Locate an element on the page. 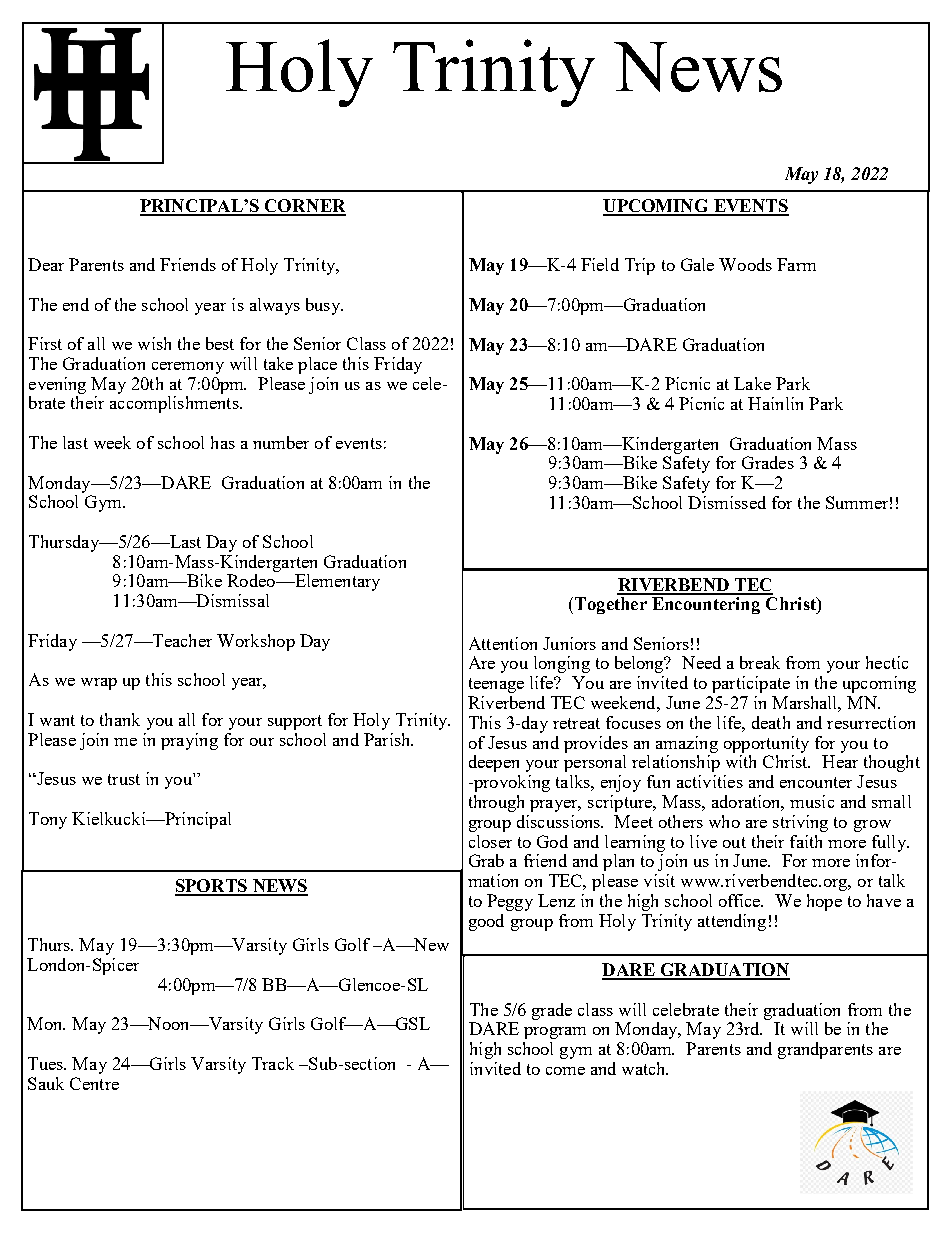 The image size is (952, 1233). Workshop is located at coordinates (256, 642).
